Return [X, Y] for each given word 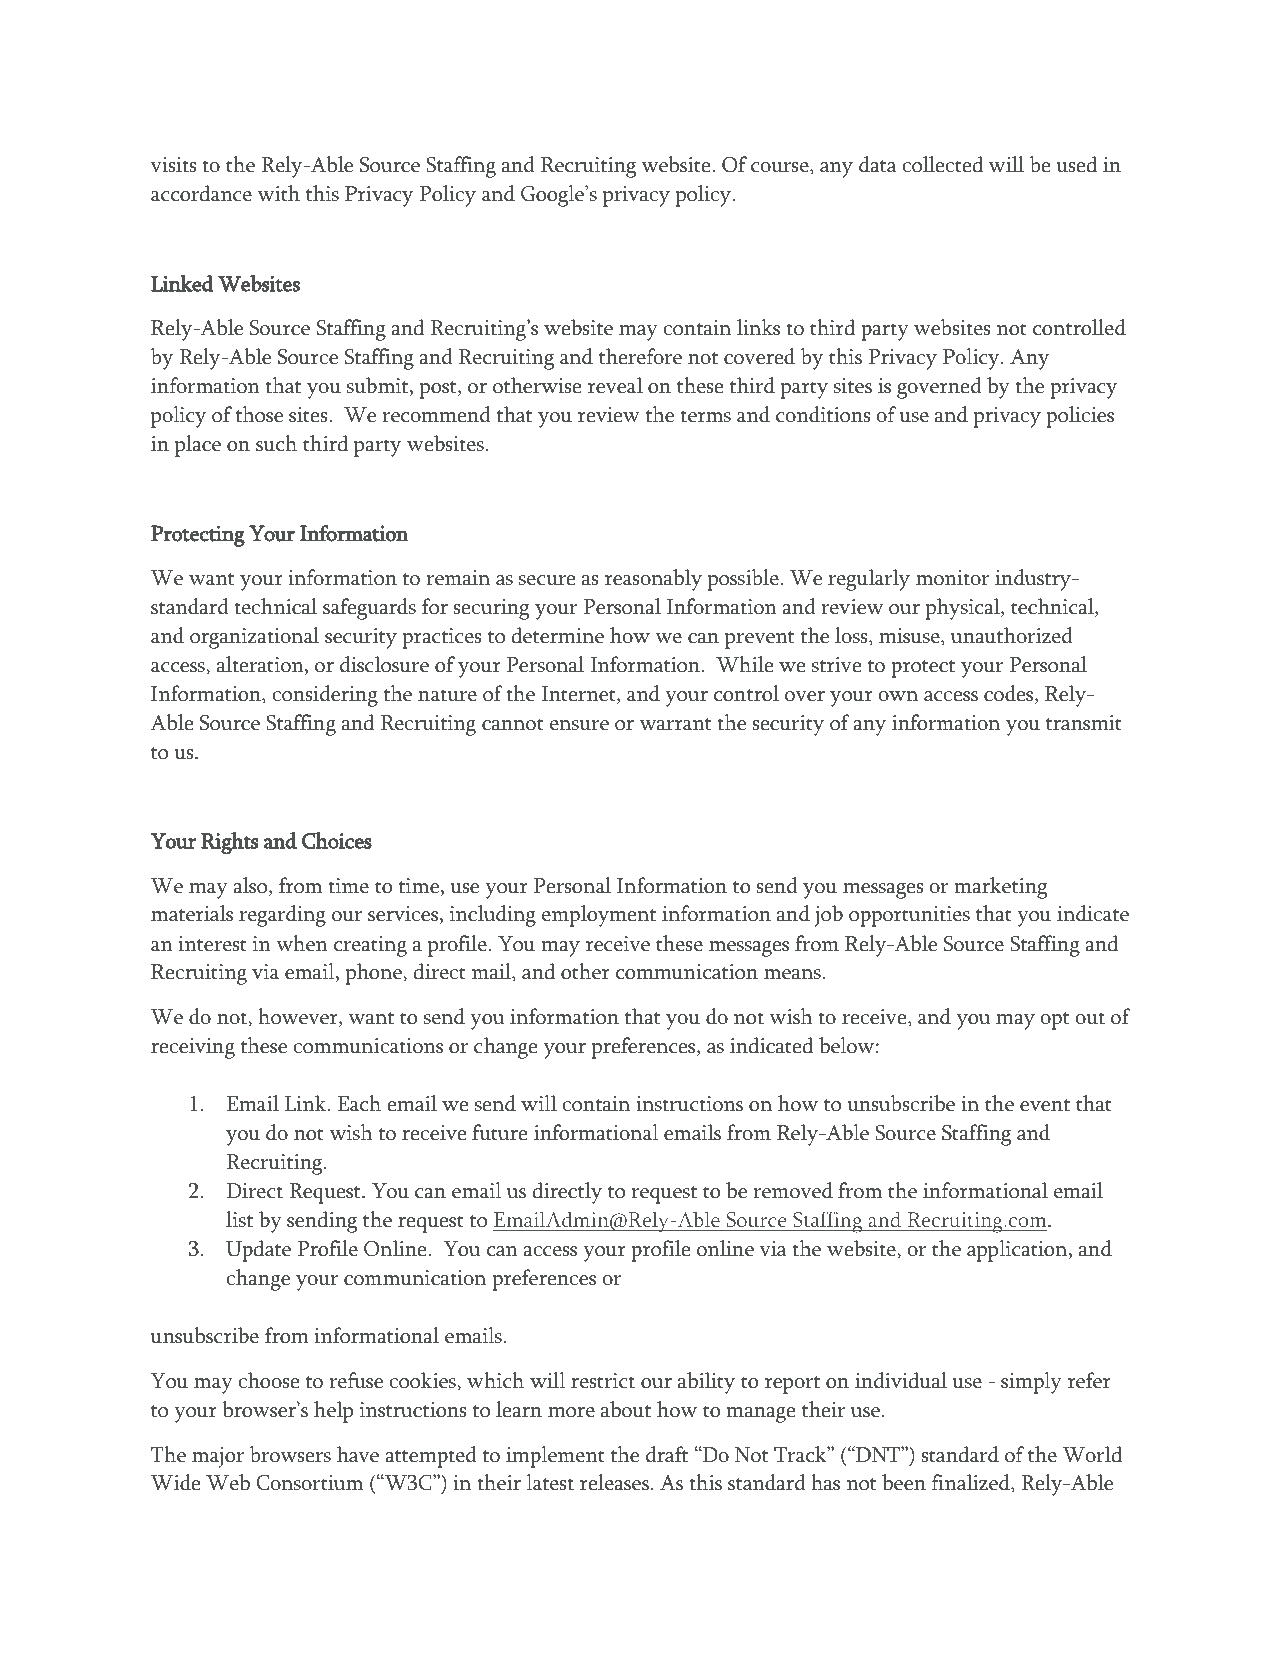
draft [667, 1454]
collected [942, 164]
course [781, 168]
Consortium [309, 1483]
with [278, 193]
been [904, 1482]
